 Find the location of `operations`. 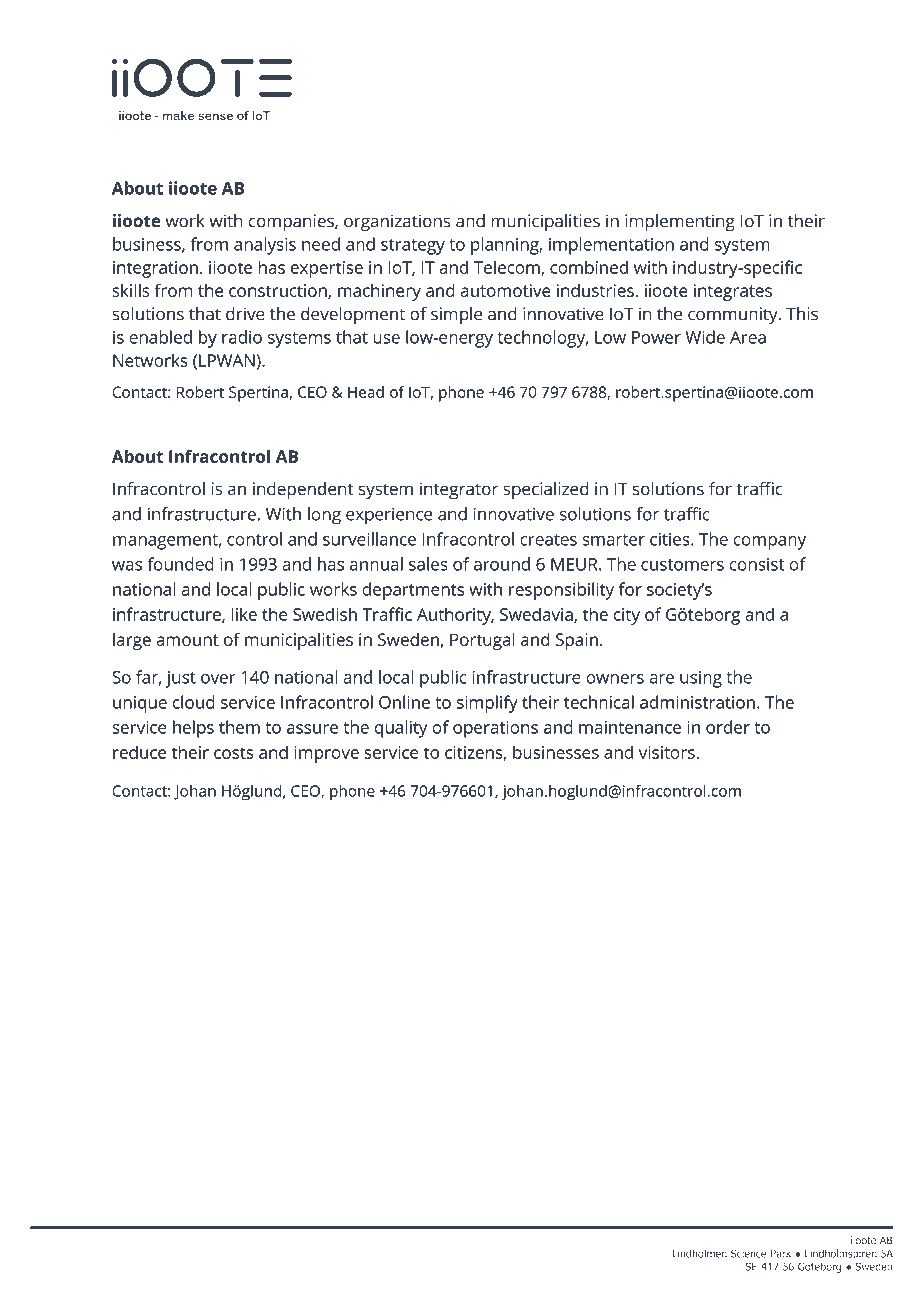

operations is located at coordinates (495, 729).
